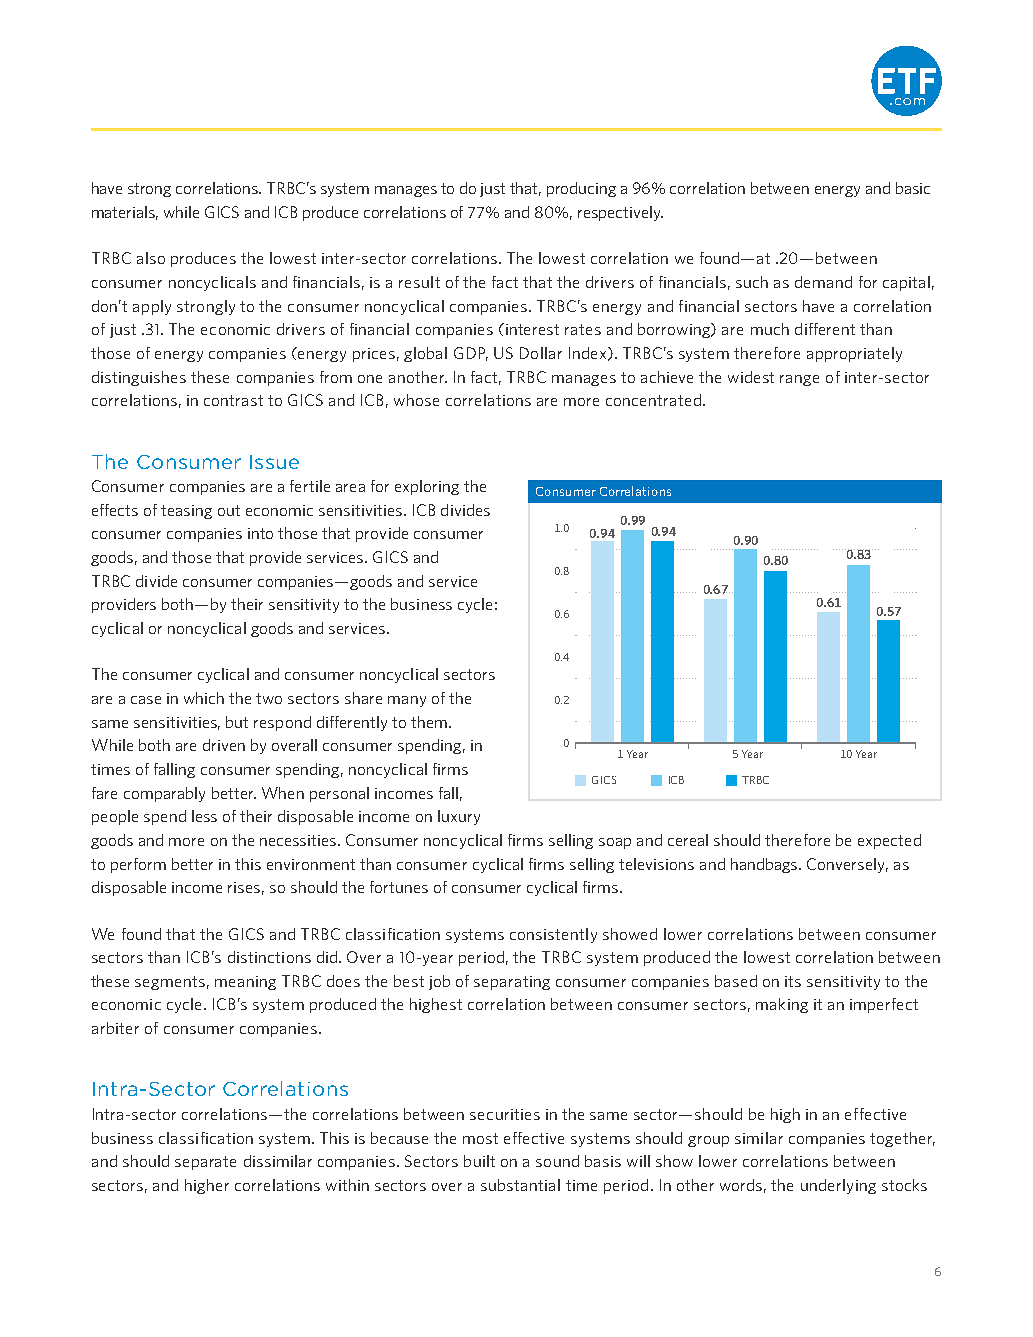 The width and height of the image is (1033, 1337). What do you see at coordinates (125, 213) in the image?
I see `materials` at bounding box center [125, 213].
